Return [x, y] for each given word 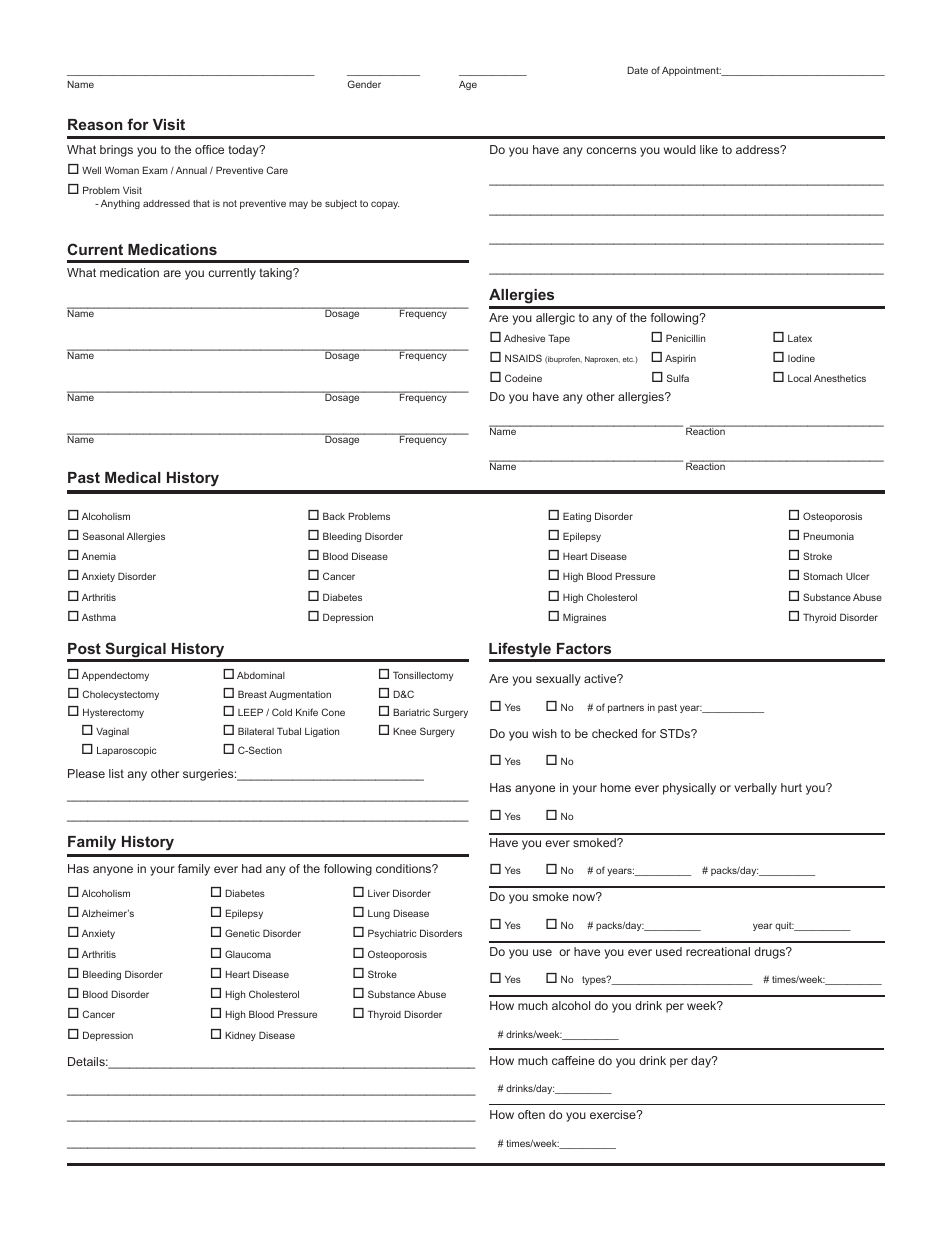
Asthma [99, 617]
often [531, 1114]
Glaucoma [248, 954]
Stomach [822, 576]
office [209, 149]
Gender [364, 84]
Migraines [584, 618]
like [709, 149]
